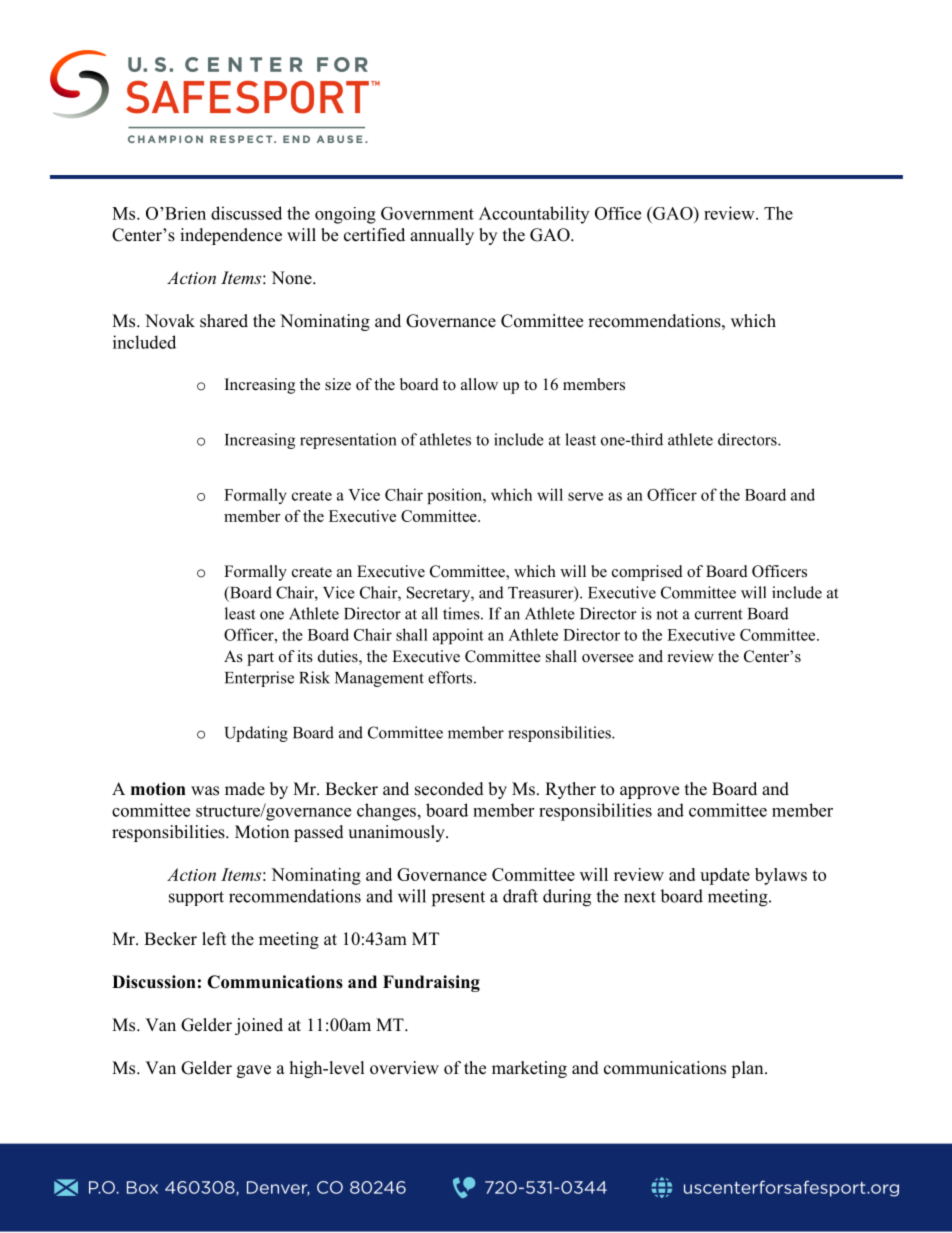 Image resolution: width=952 pixels, height=1233 pixels. What do you see at coordinates (718, 614) in the screenshot?
I see `current` at bounding box center [718, 614].
